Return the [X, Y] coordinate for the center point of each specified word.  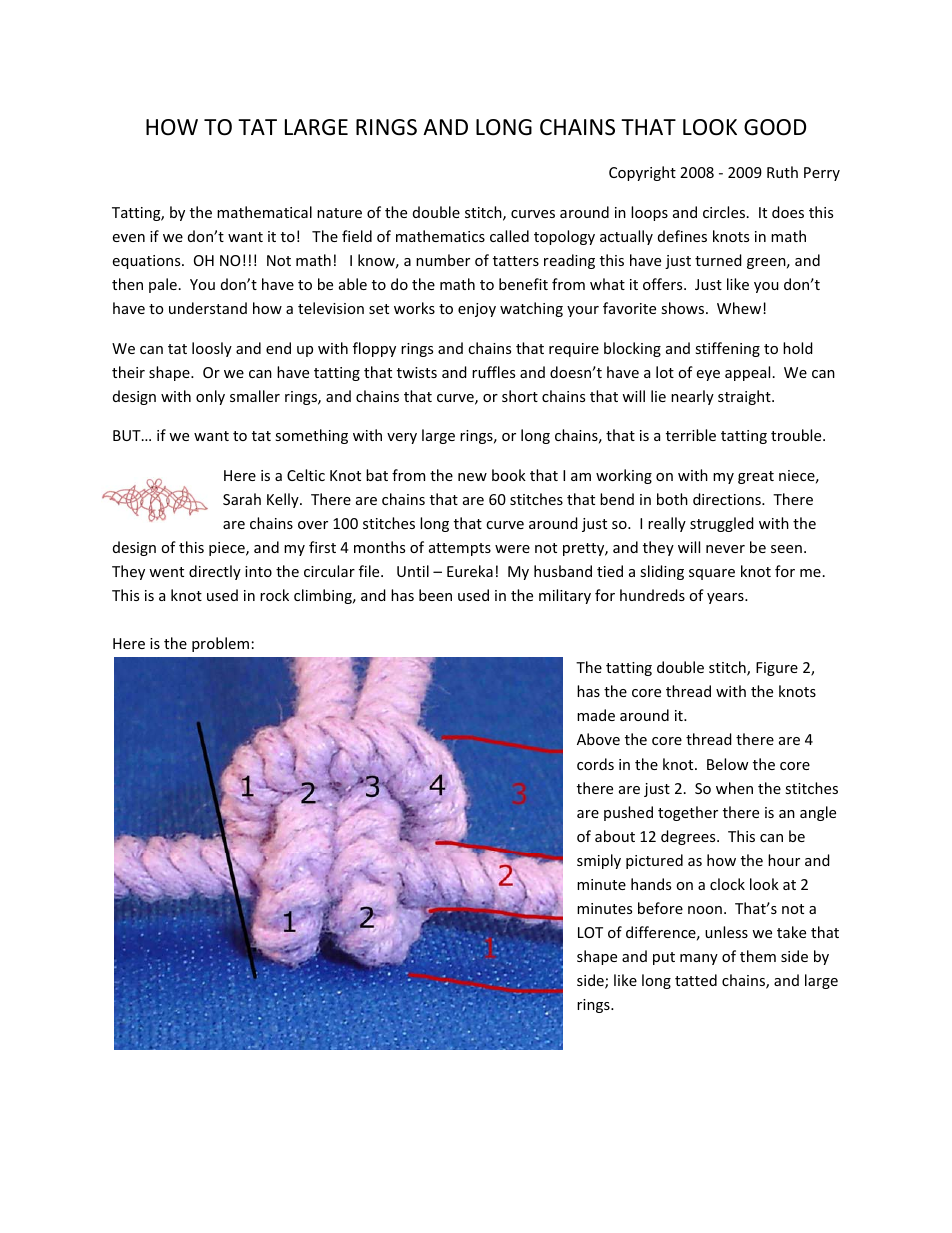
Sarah [242, 499]
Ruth [782, 172]
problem [220, 644]
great [756, 477]
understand [208, 308]
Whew [740, 308]
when [734, 788]
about [615, 836]
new [472, 477]
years [726, 598]
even [129, 238]
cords [595, 764]
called [509, 236]
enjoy [477, 310]
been [435, 595]
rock [274, 595]
